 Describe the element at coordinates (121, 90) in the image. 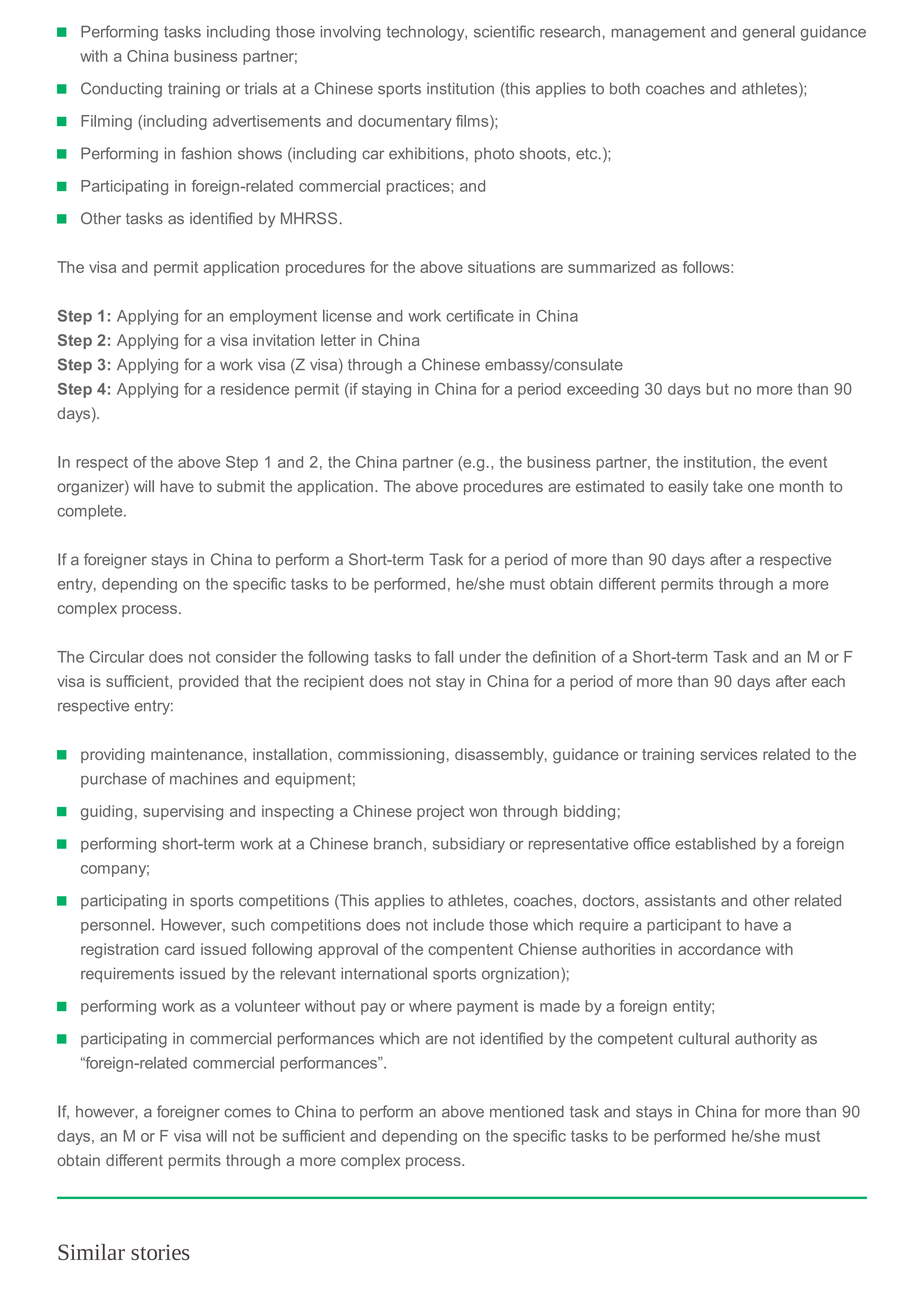

I see `Conducting` at that location.
